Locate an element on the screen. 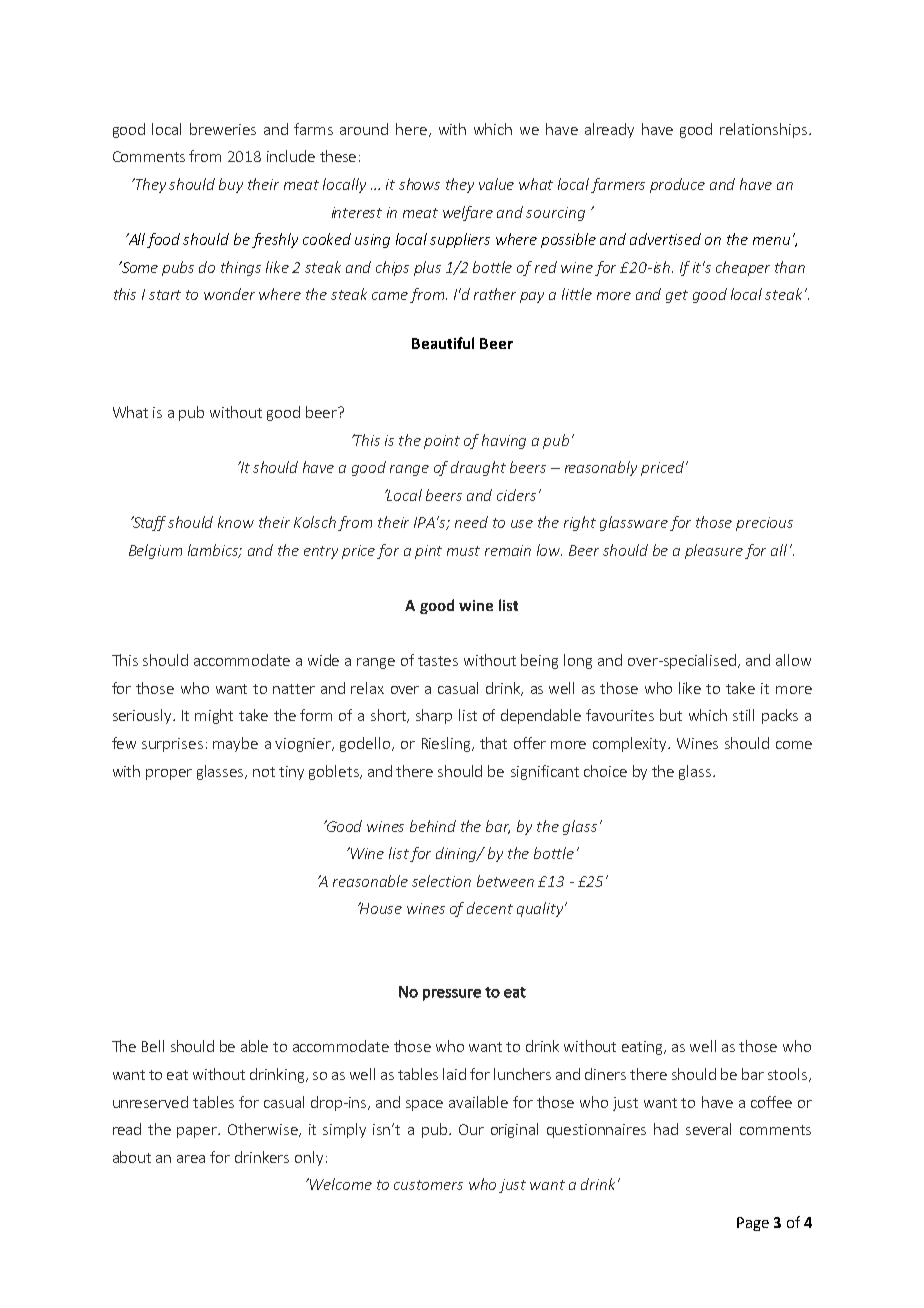 This screenshot has height=1308, width=924. need is located at coordinates (471, 522).
